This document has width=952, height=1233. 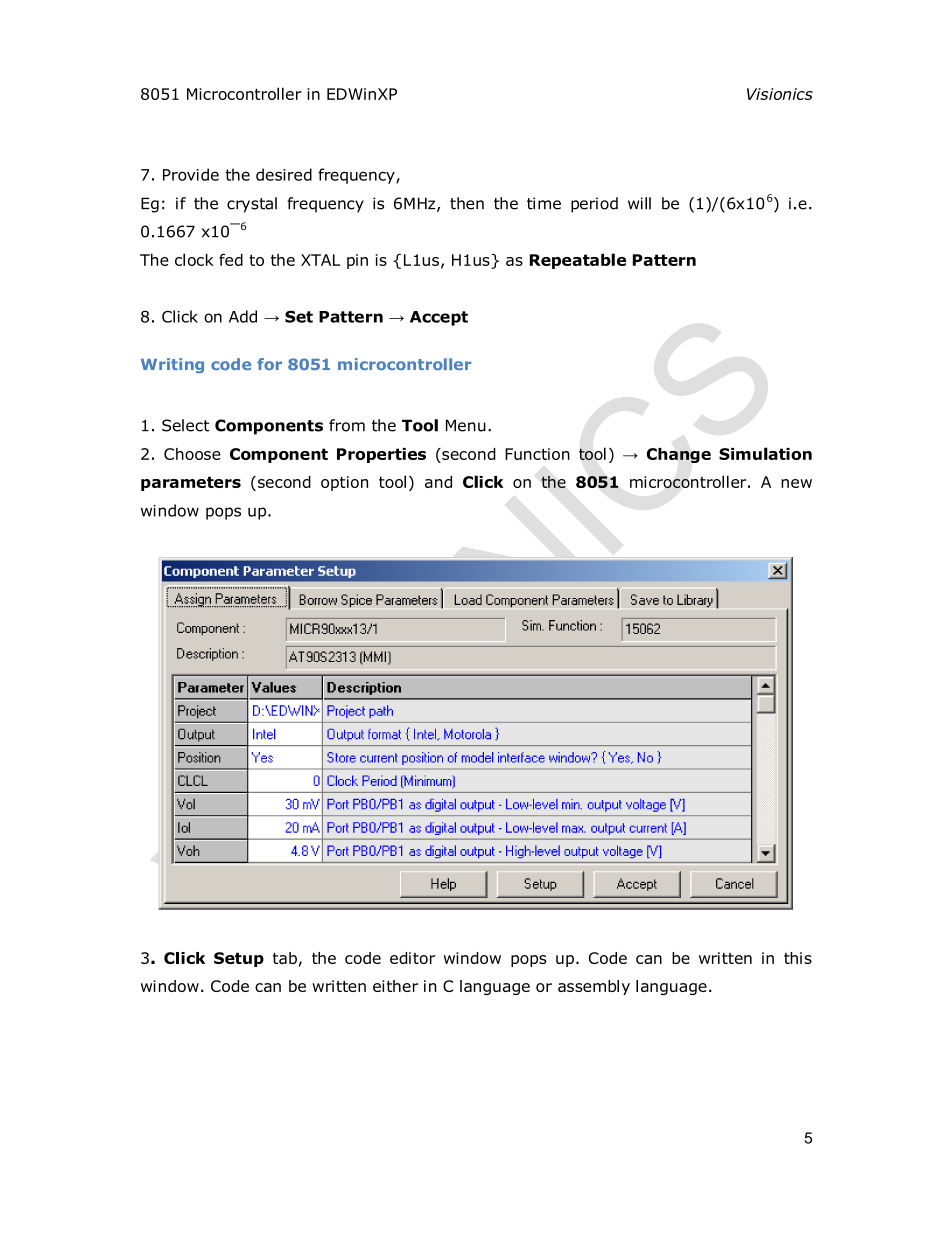 What do you see at coordinates (395, 986) in the document?
I see `either` at bounding box center [395, 986].
